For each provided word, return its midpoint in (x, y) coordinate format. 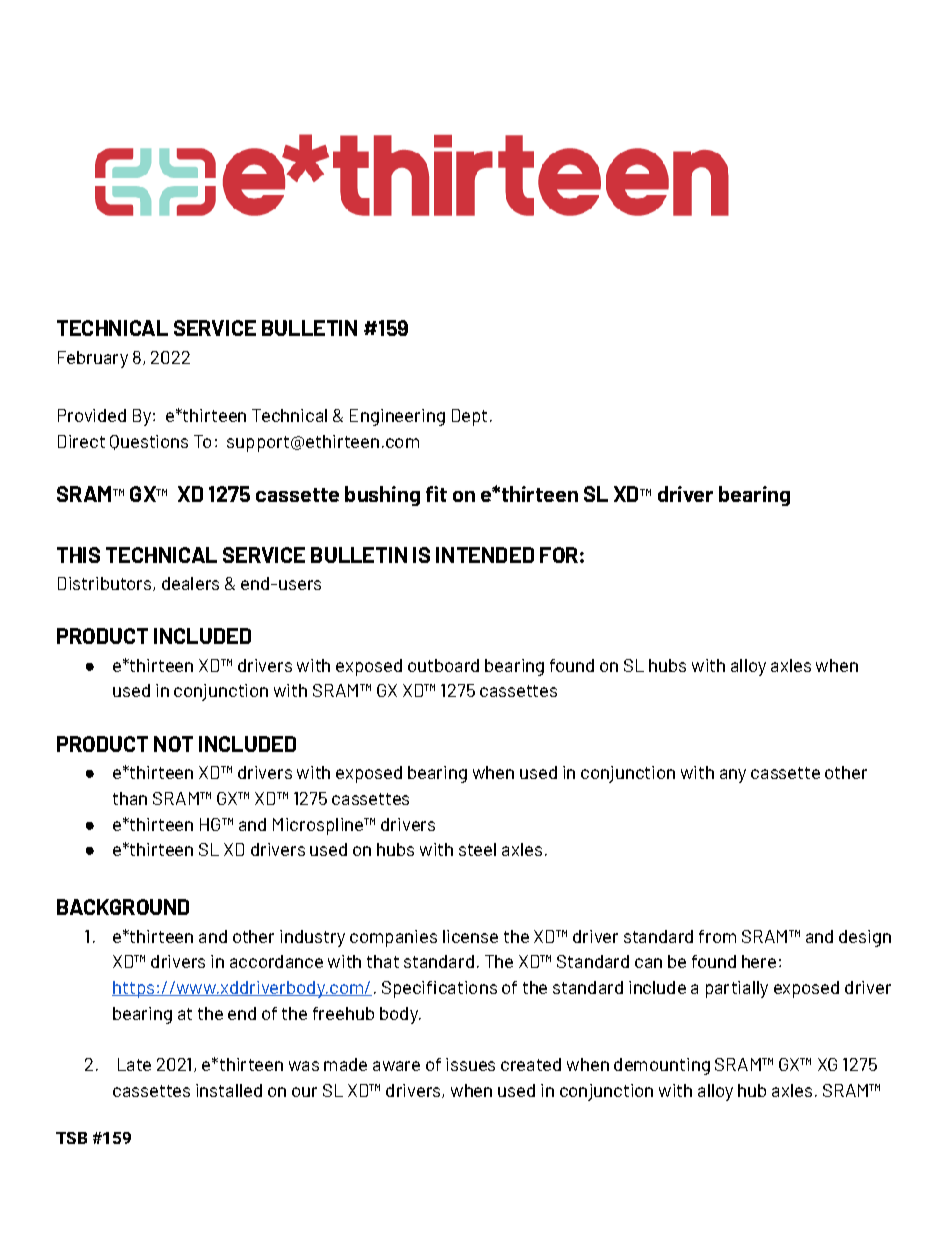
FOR (559, 555)
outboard (443, 665)
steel (477, 849)
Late (134, 1064)
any (733, 776)
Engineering (397, 417)
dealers (190, 583)
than (130, 798)
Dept (469, 417)
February (93, 359)
